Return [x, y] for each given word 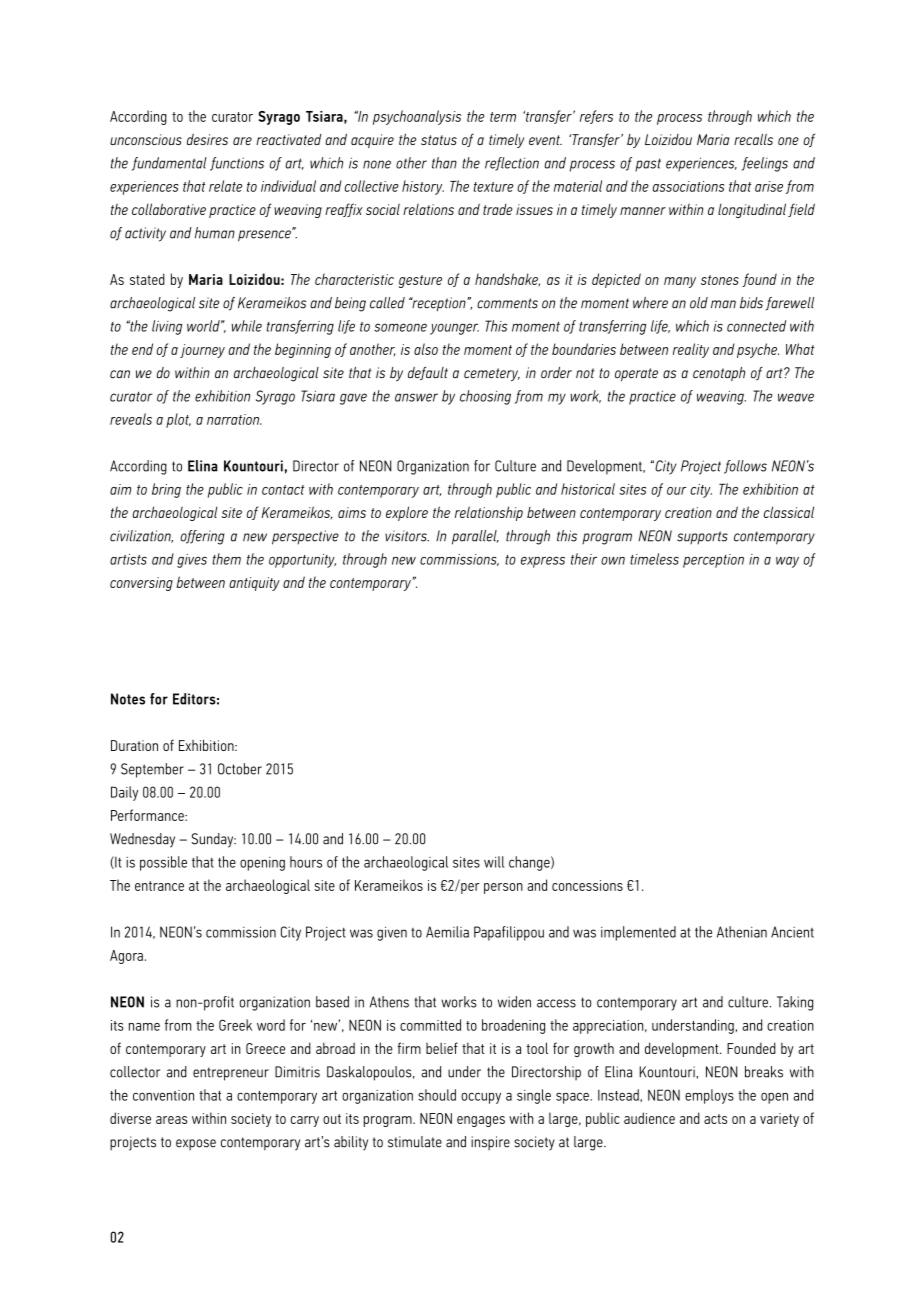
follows [745, 467]
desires [207, 139]
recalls [753, 139]
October [240, 769]
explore [407, 513]
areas [171, 1120]
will [494, 862]
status [439, 140]
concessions [587, 885]
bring [166, 490]
